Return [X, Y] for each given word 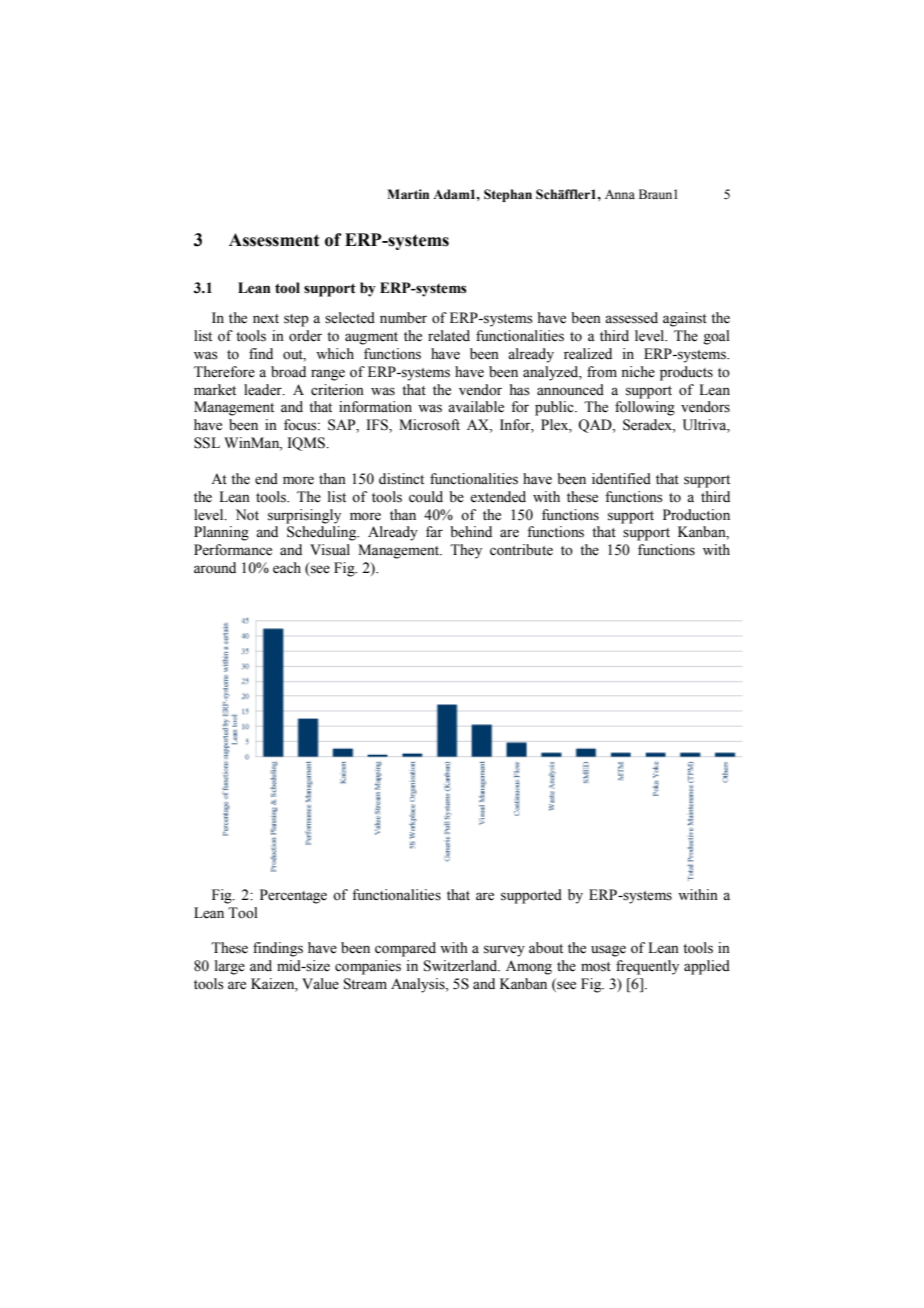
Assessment [274, 240]
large [230, 967]
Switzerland [462, 966]
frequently [647, 967]
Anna [620, 194]
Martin [408, 194]
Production [696, 515]
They [466, 551]
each [287, 568]
